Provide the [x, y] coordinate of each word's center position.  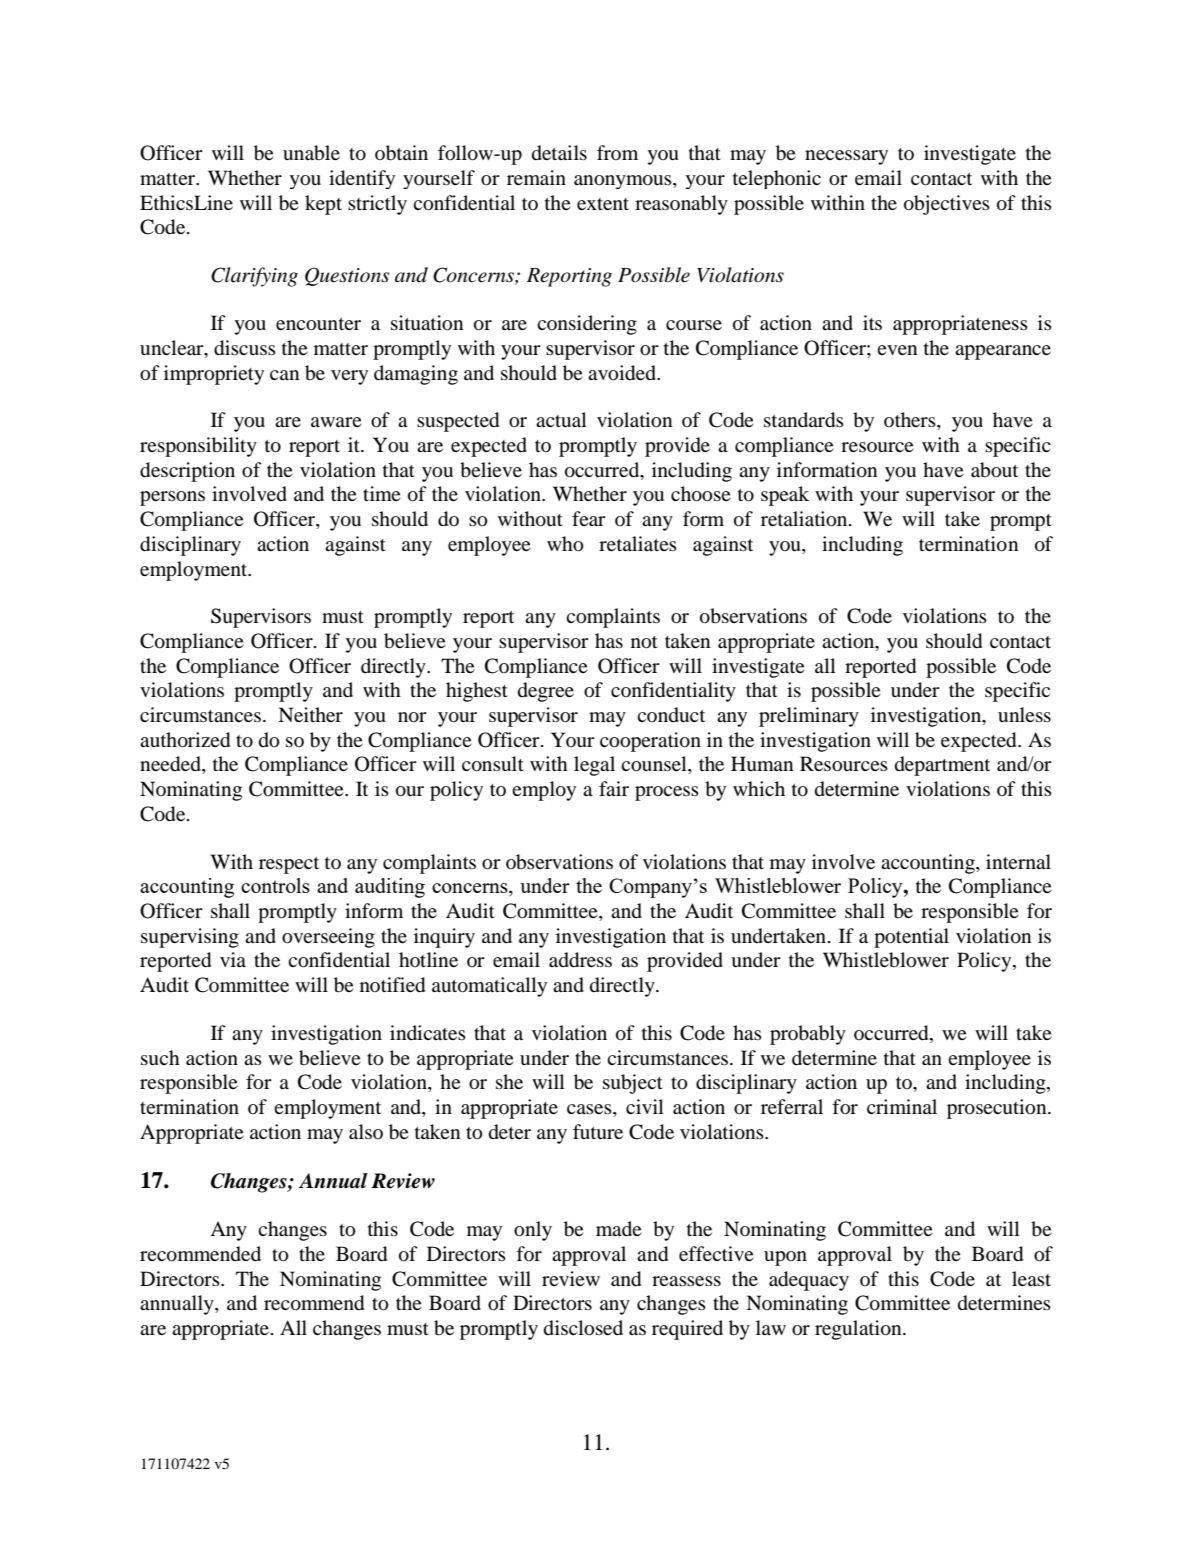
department [942, 766]
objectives [947, 205]
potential [911, 938]
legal [594, 766]
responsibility [198, 447]
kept [323, 205]
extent [603, 204]
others [911, 421]
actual [561, 419]
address [580, 960]
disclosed [583, 1328]
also [366, 1131]
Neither [310, 714]
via [233, 959]
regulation [859, 1330]
